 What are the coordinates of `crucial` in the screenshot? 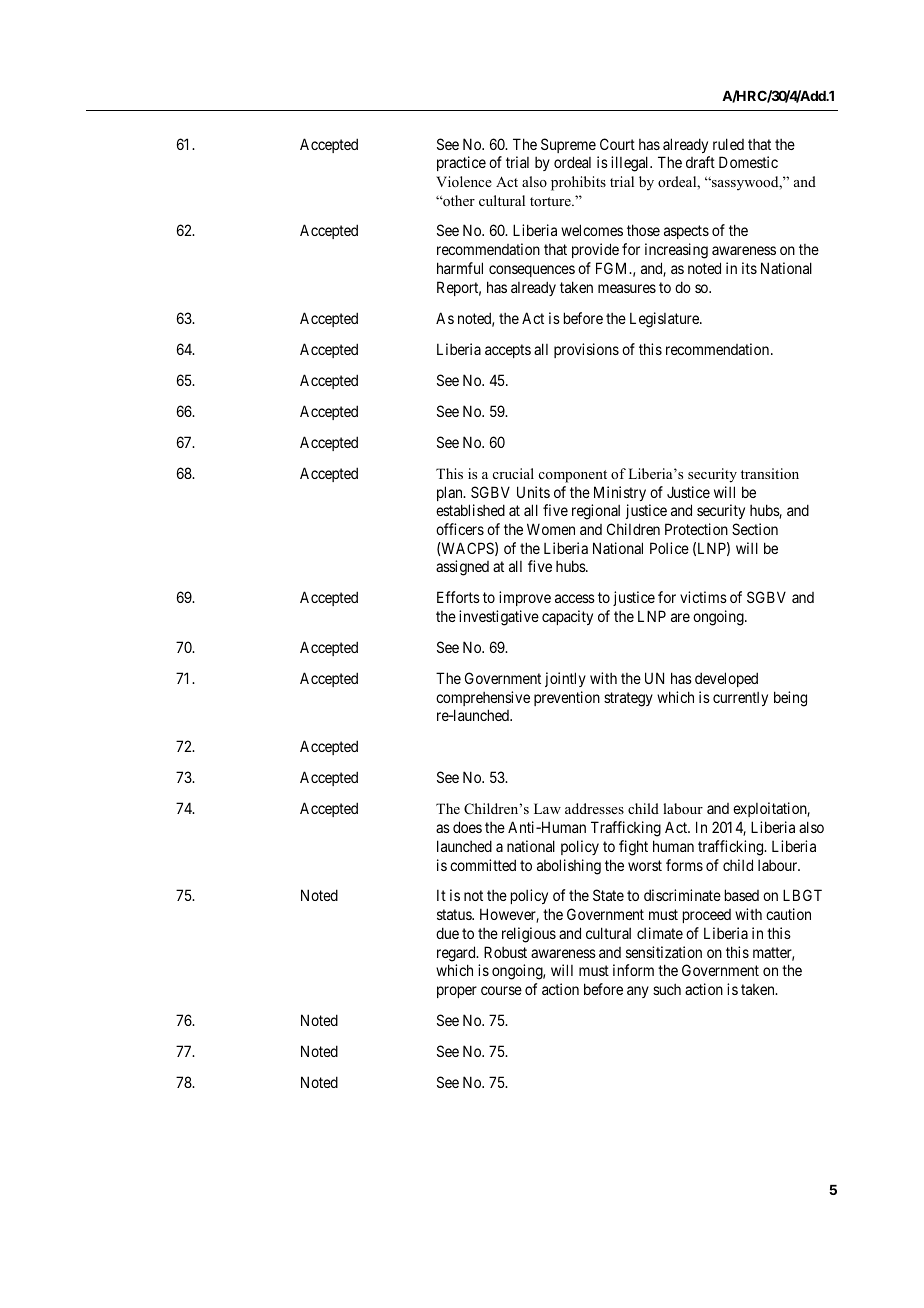 It's located at (513, 473).
